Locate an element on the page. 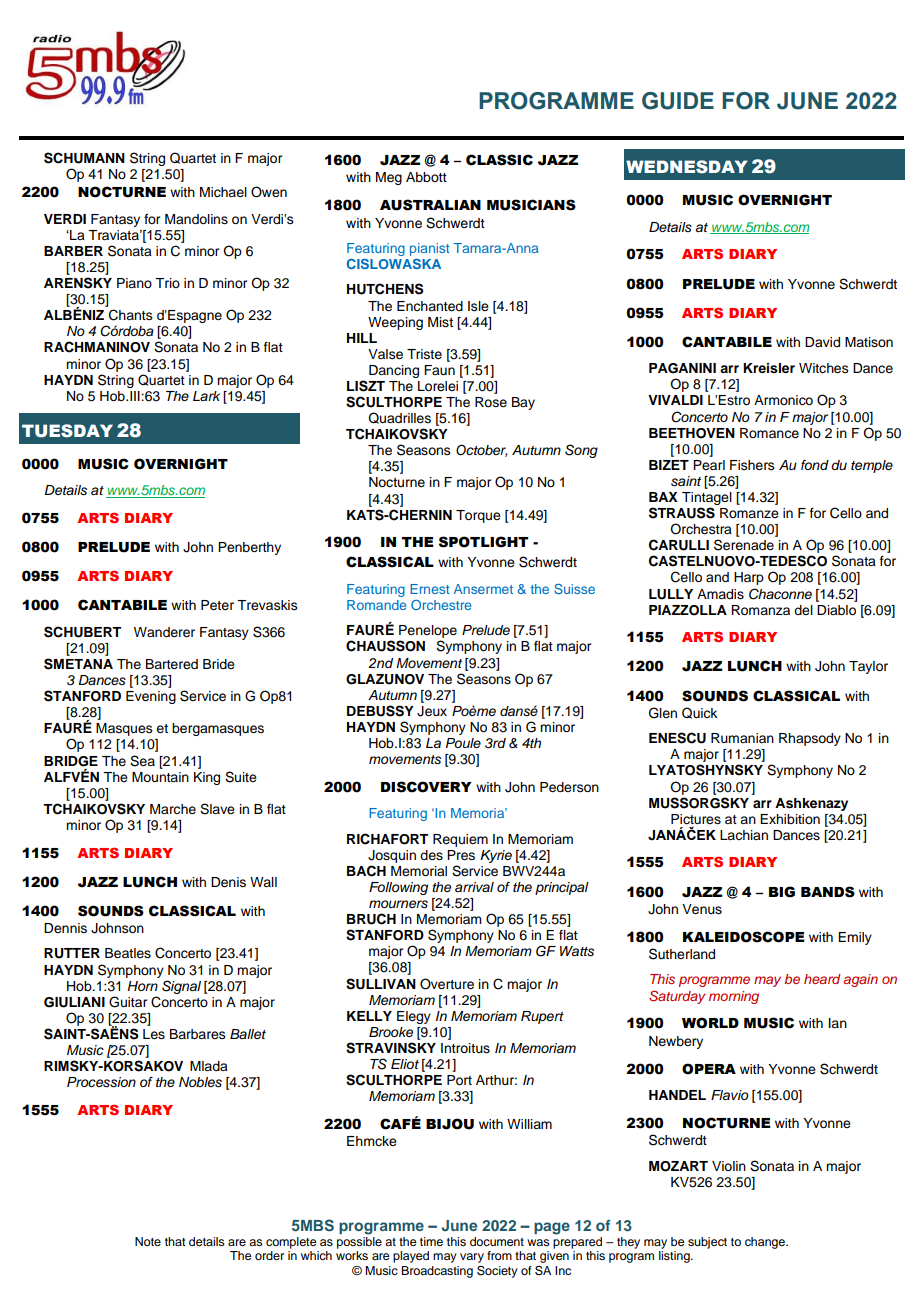 Image resolution: width=924 pixels, height=1308 pixels. Note is located at coordinates (148, 1241).
